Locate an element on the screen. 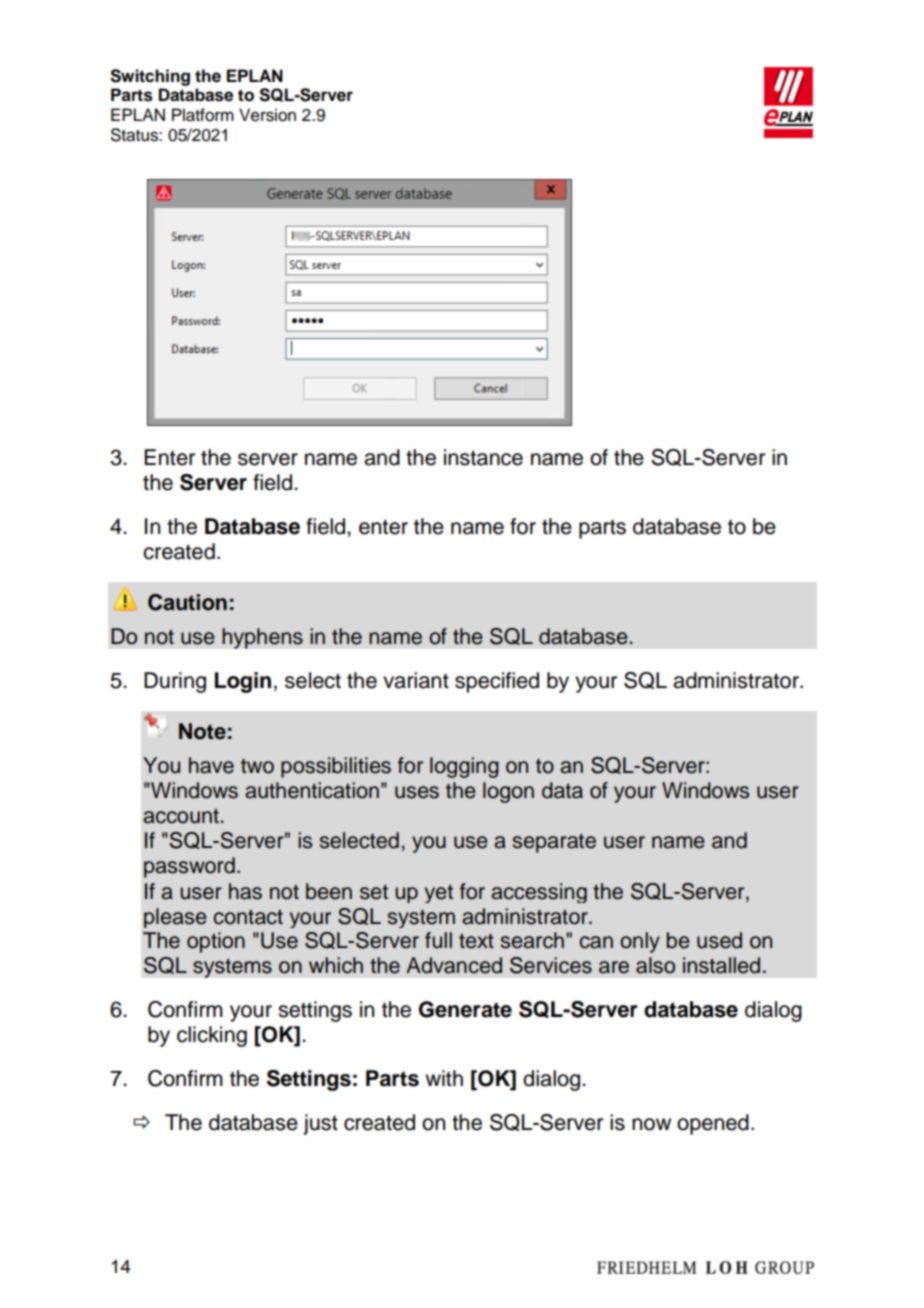 The height and width of the screenshot is (1308, 924). specified is located at coordinates (497, 682).
